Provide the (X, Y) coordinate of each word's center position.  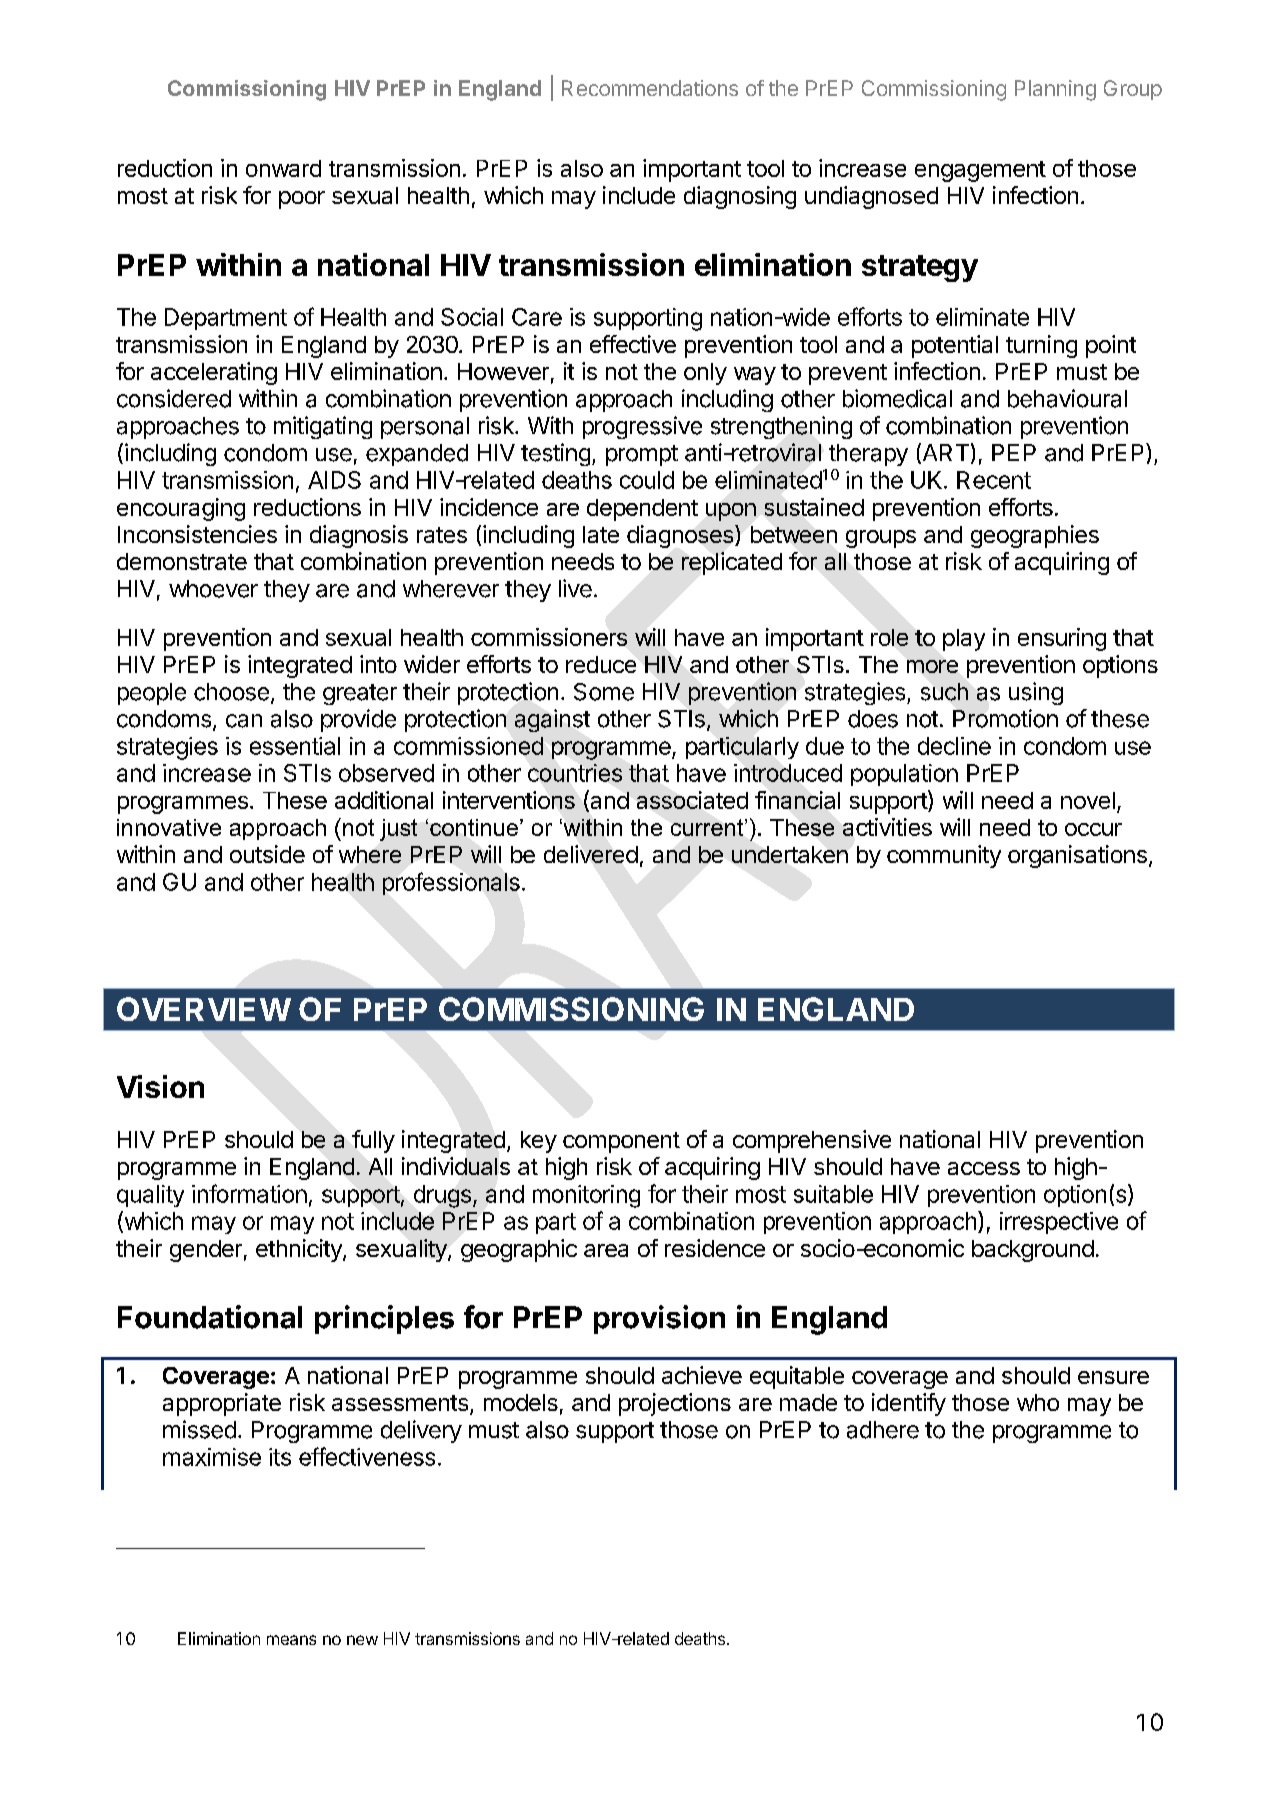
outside (267, 854)
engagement (980, 171)
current (708, 827)
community (944, 856)
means (291, 1640)
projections (675, 1404)
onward (283, 168)
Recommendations (650, 88)
